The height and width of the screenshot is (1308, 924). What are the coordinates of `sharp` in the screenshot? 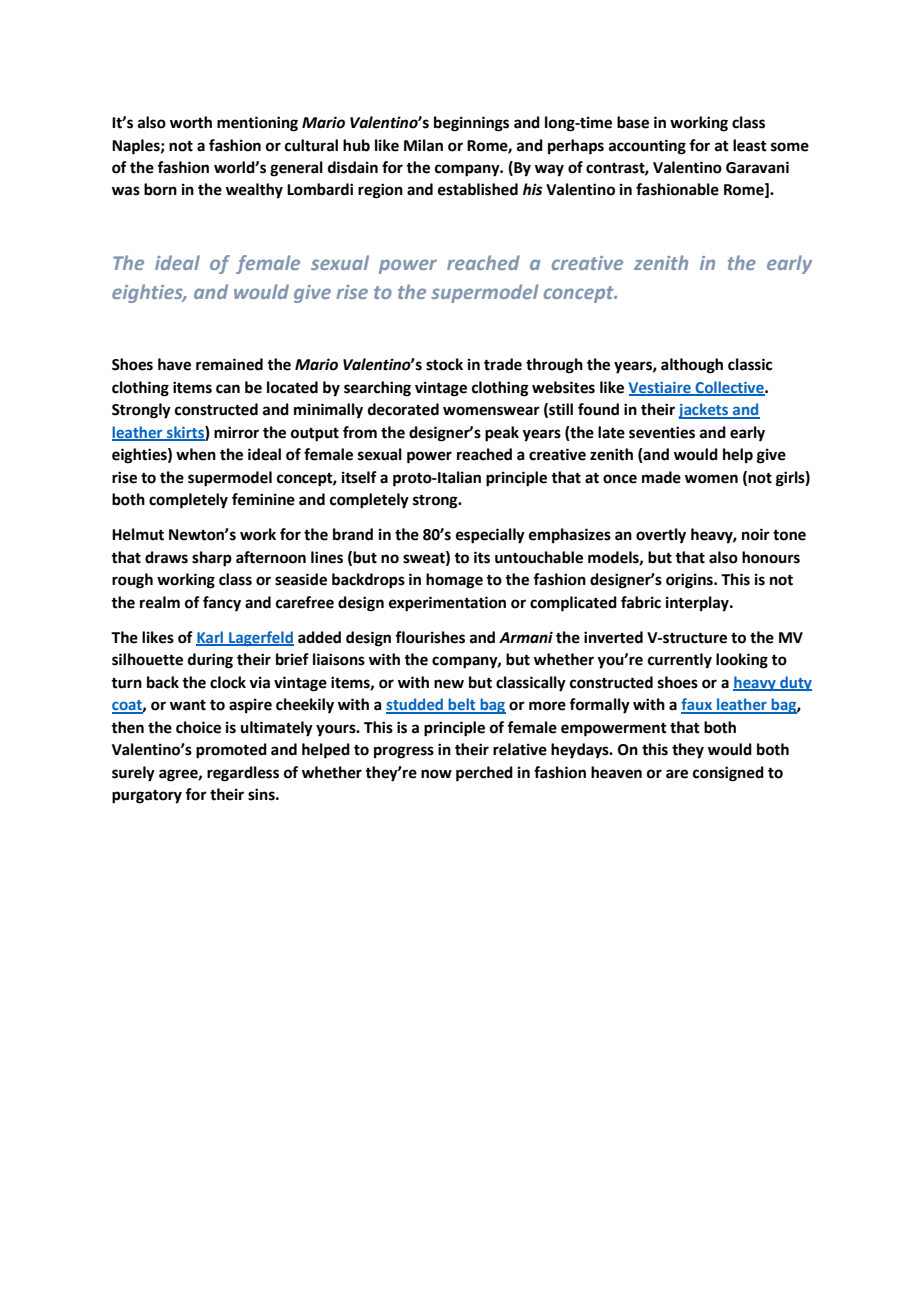 It's located at (212, 559).
